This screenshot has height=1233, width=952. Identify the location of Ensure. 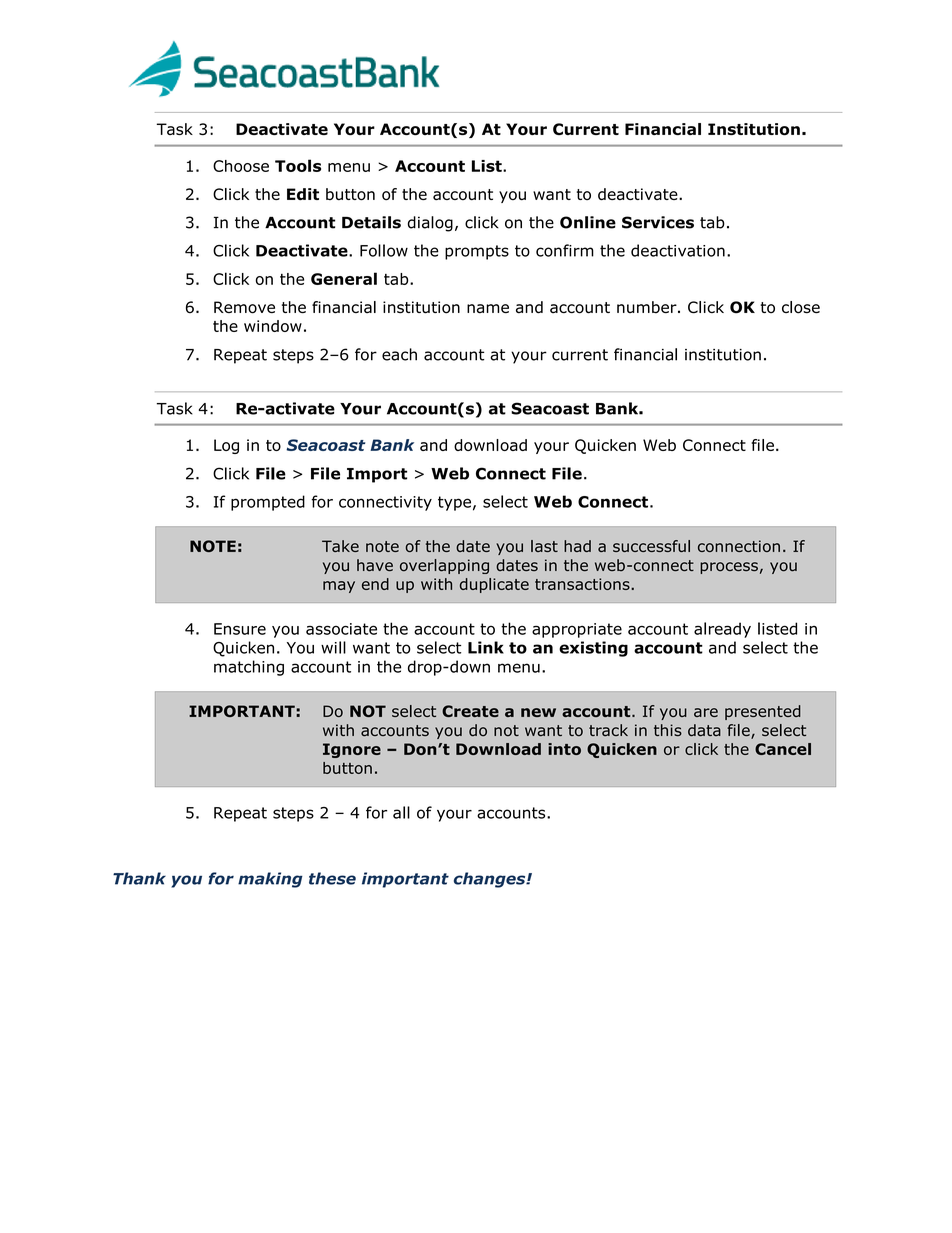
(240, 629).
